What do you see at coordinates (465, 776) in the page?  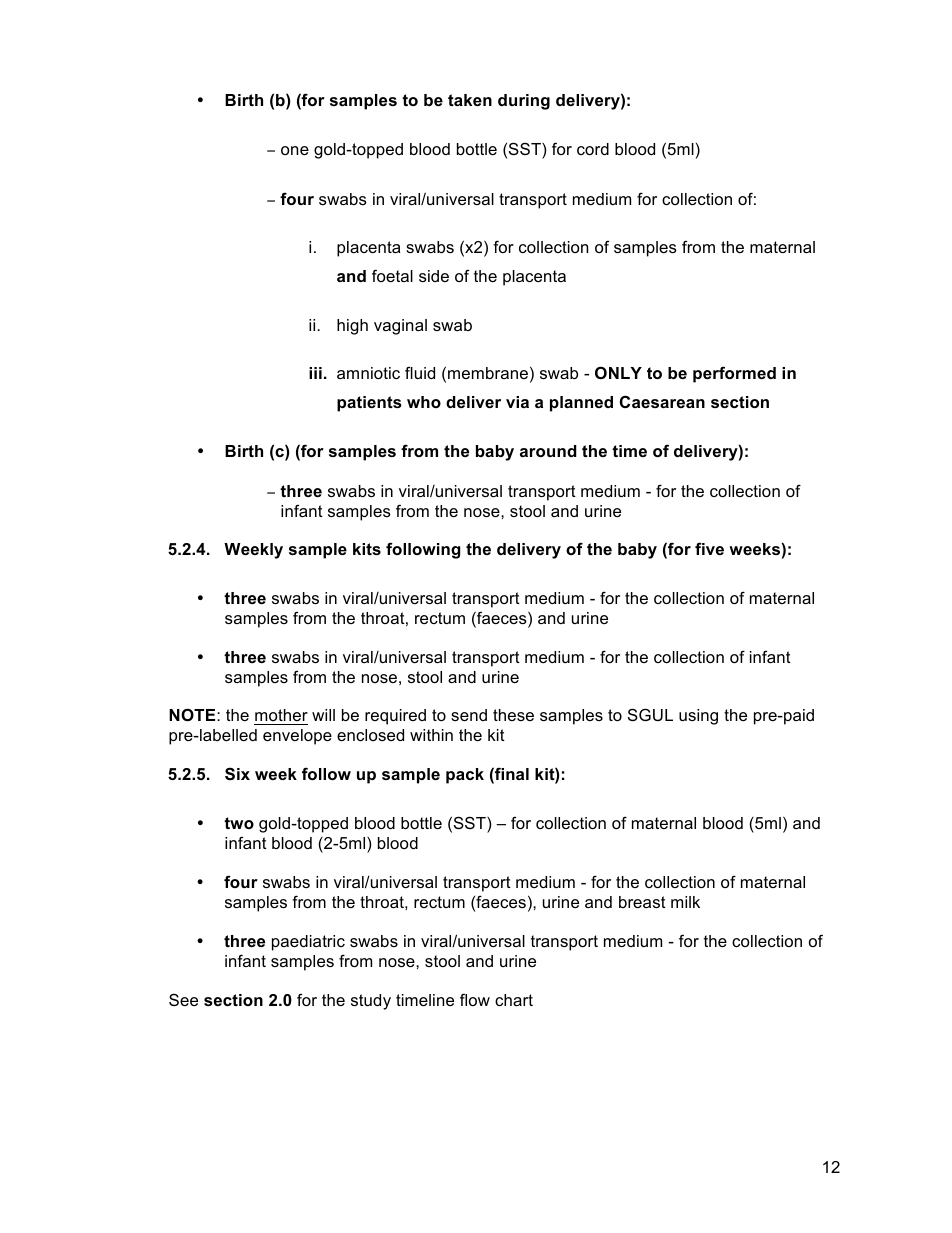 I see `pack` at bounding box center [465, 776].
